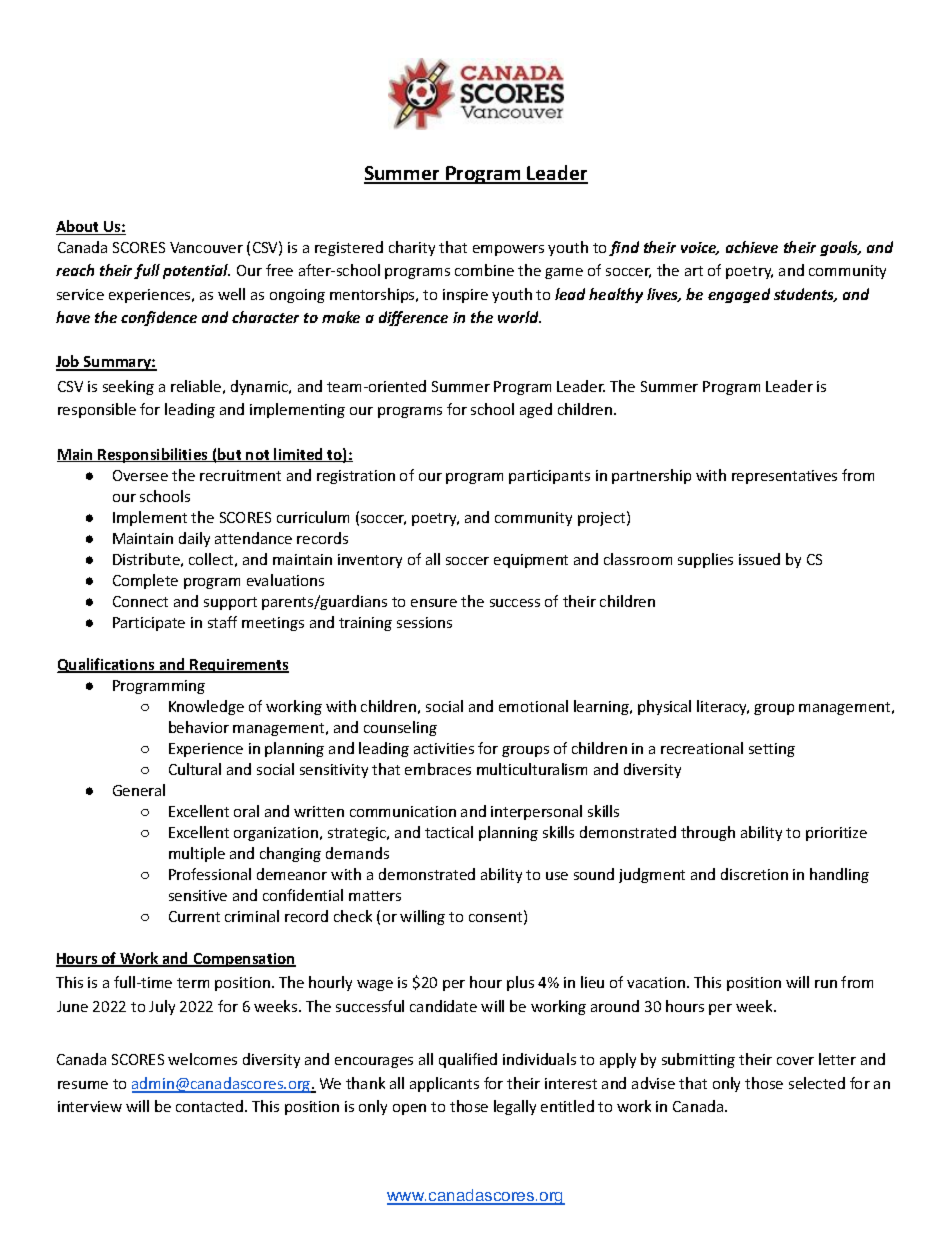 The height and width of the screenshot is (1233, 952). Describe the element at coordinates (723, 707) in the screenshot. I see `literacy` at that location.
